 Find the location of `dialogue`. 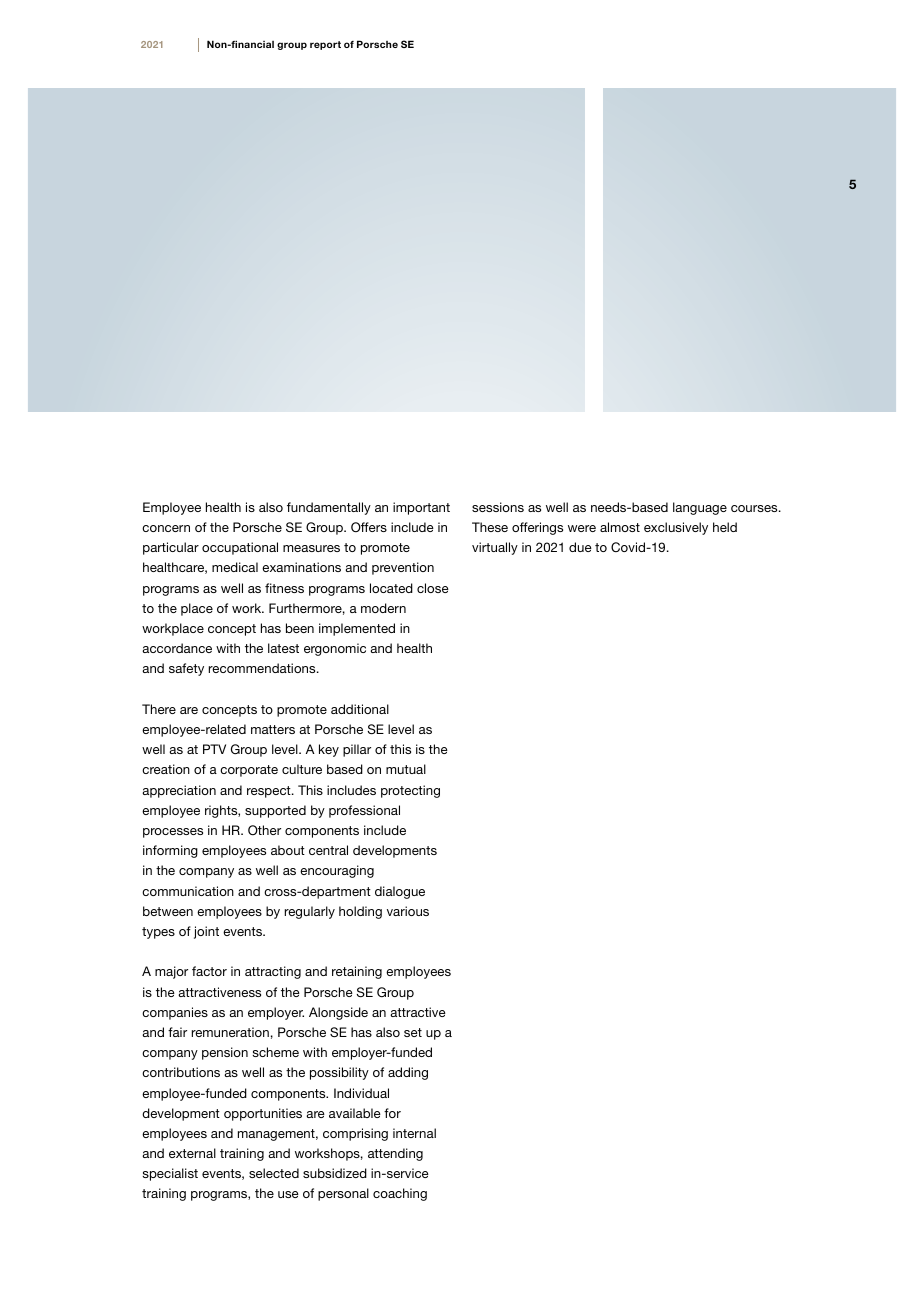

dialogue is located at coordinates (400, 892).
